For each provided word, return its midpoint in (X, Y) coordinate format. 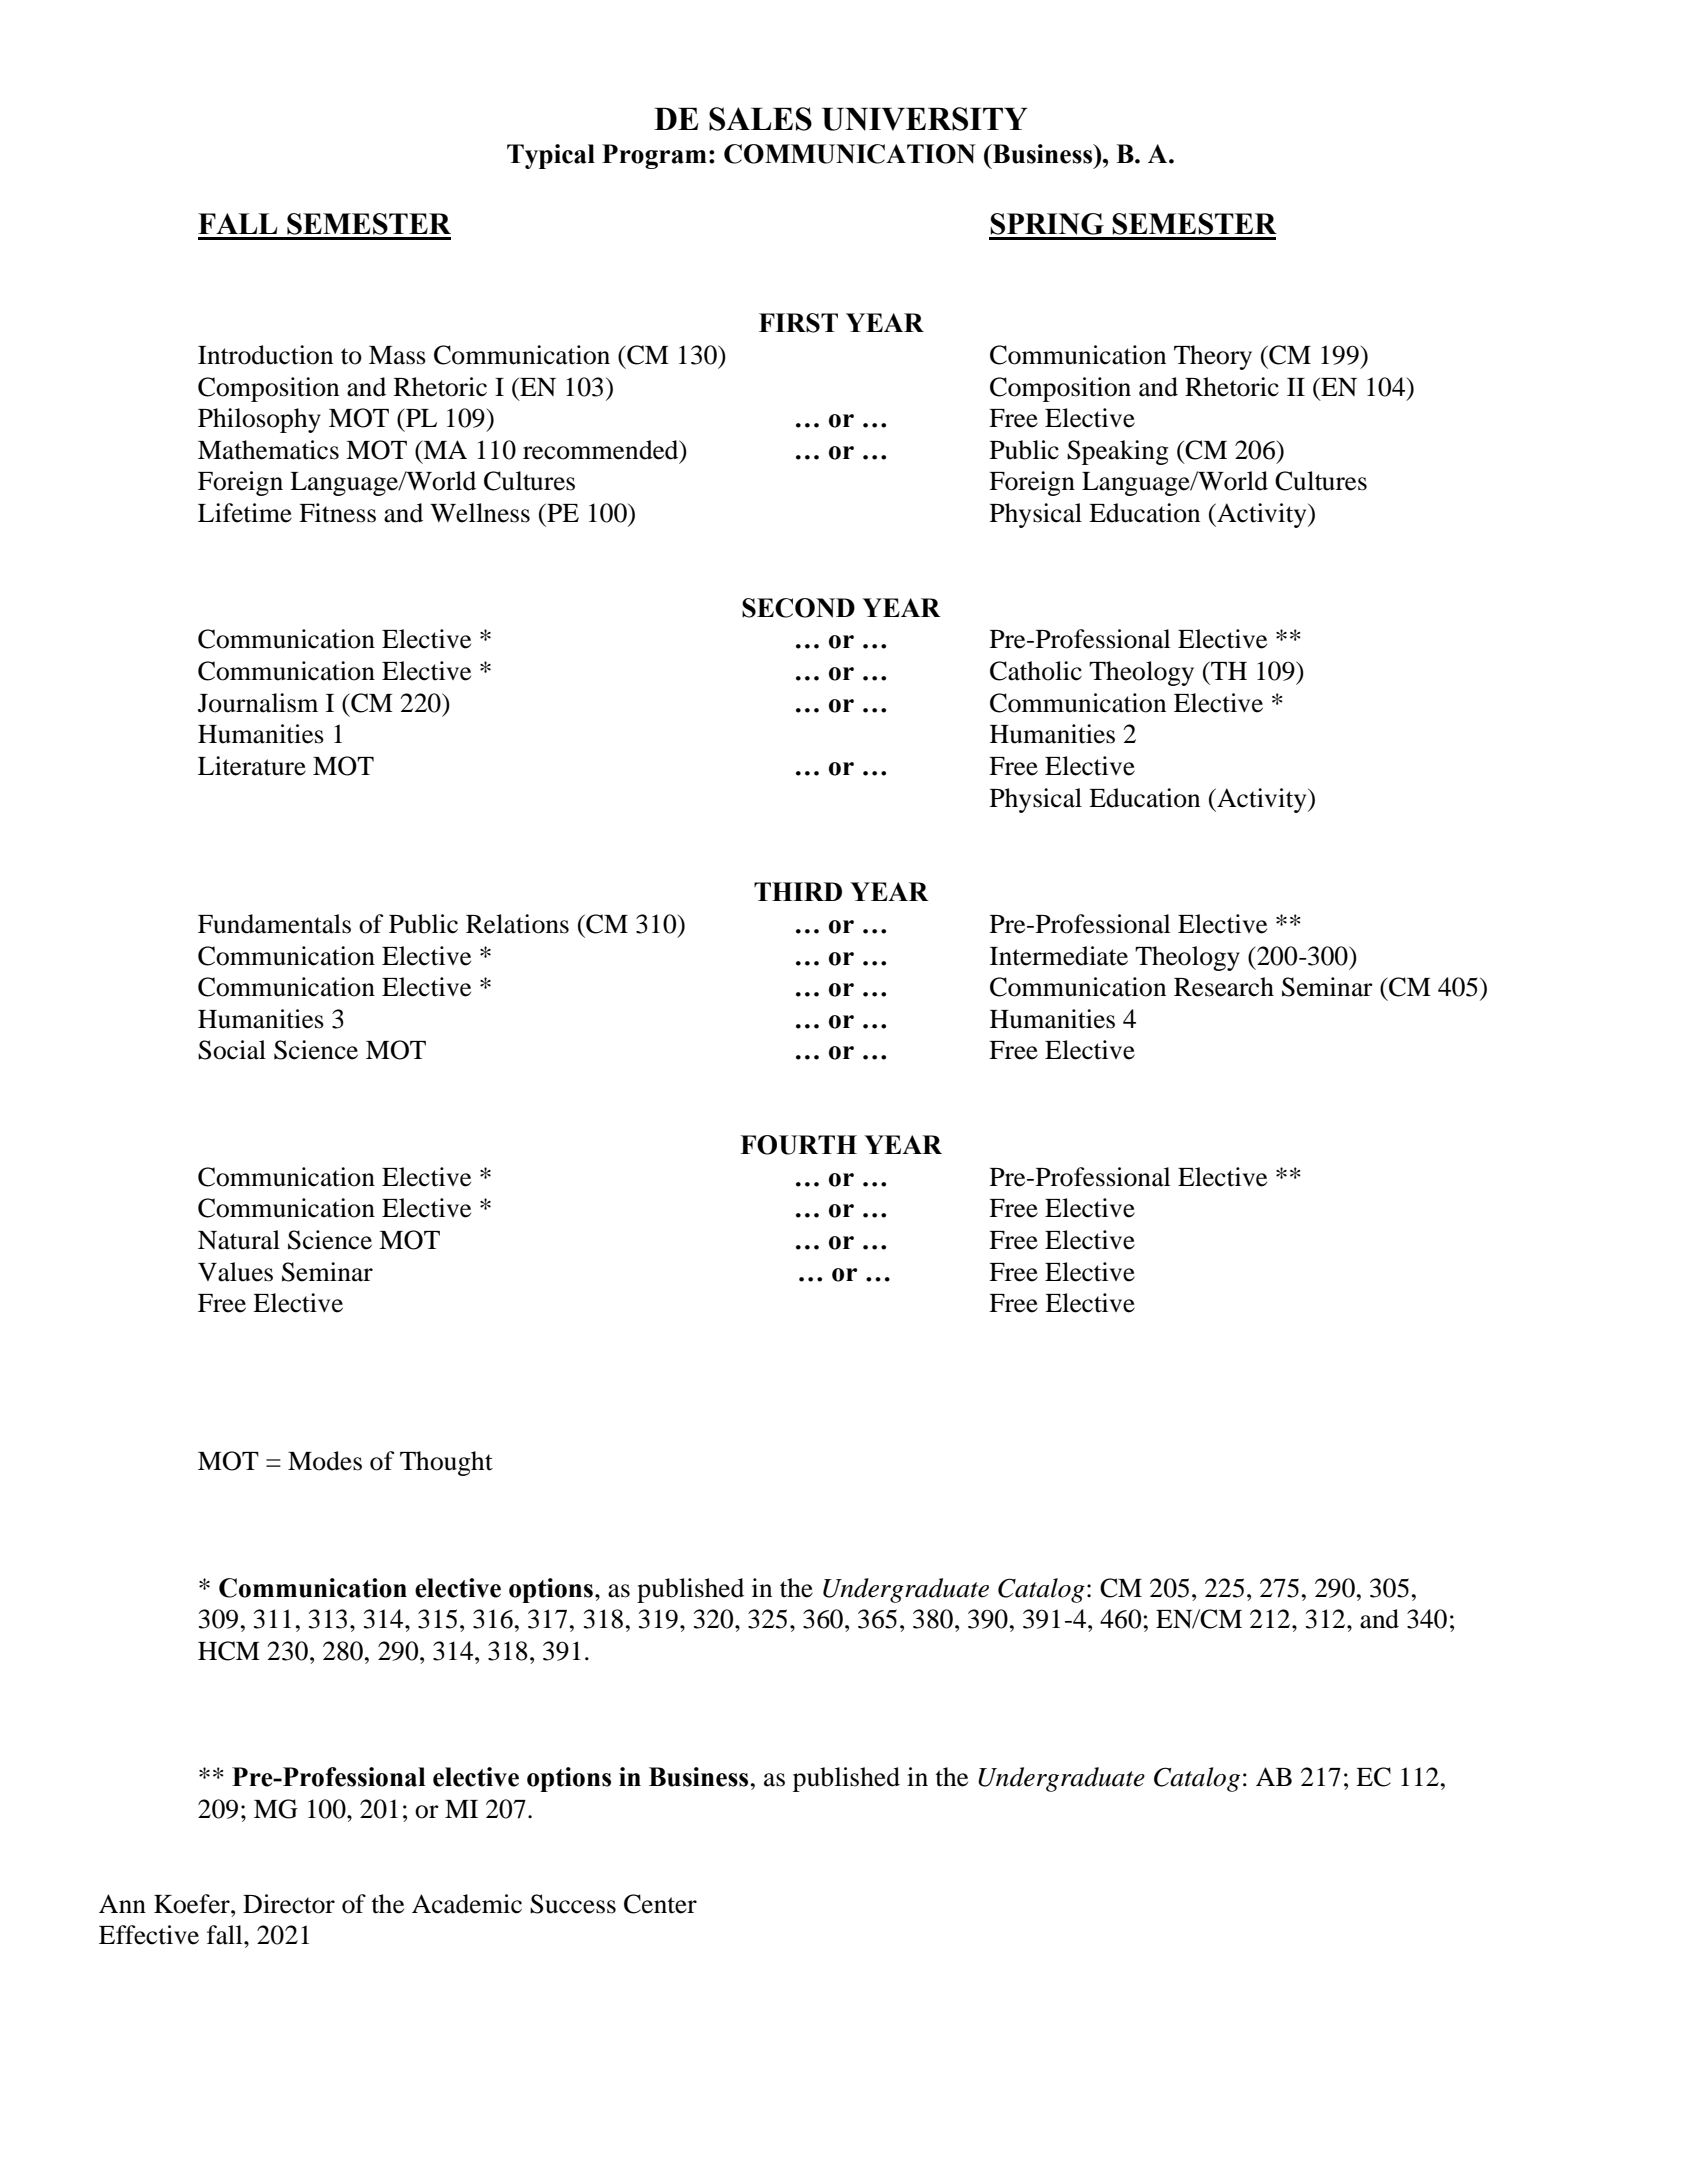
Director (289, 1904)
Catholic (1036, 671)
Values (235, 1272)
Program (654, 156)
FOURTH (798, 1145)
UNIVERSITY (925, 119)
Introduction (265, 355)
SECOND (798, 608)
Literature (252, 766)
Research (1224, 987)
